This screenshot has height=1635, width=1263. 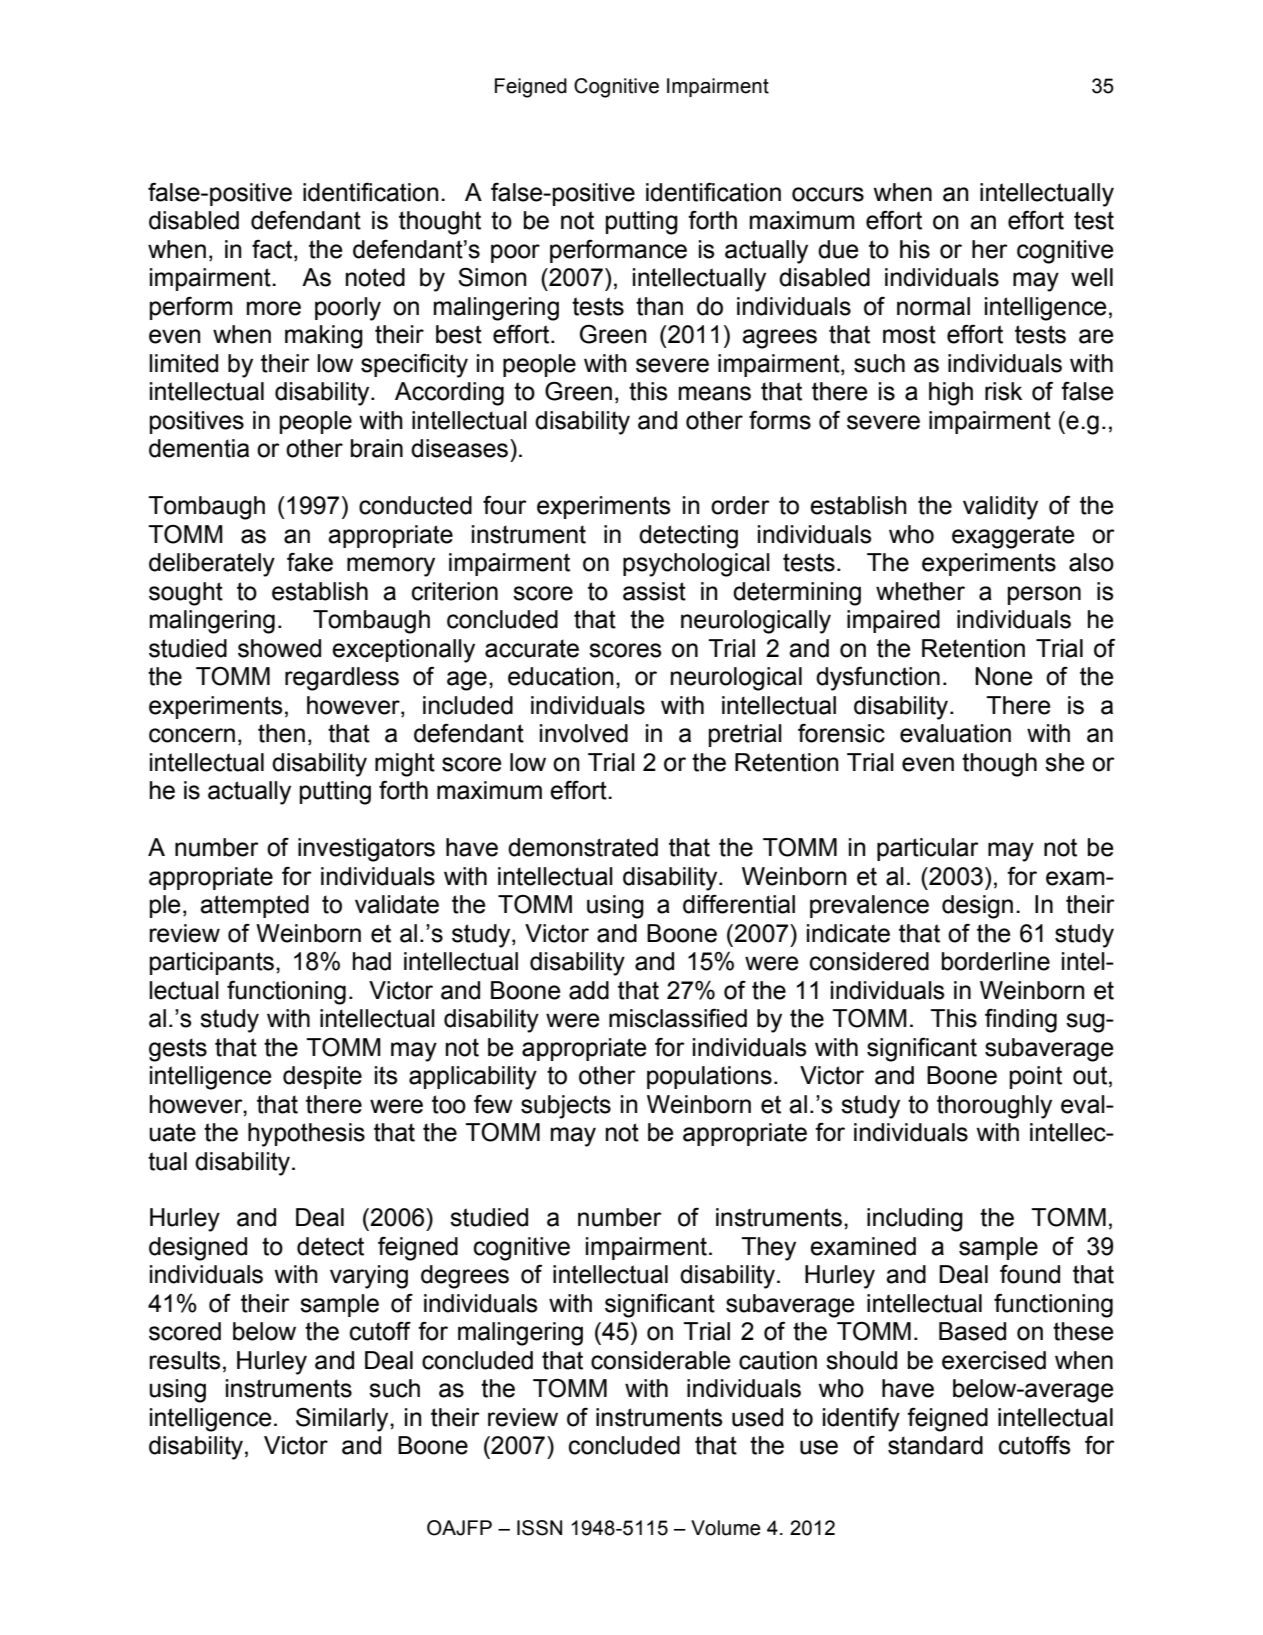 I want to click on than, so click(x=659, y=306).
